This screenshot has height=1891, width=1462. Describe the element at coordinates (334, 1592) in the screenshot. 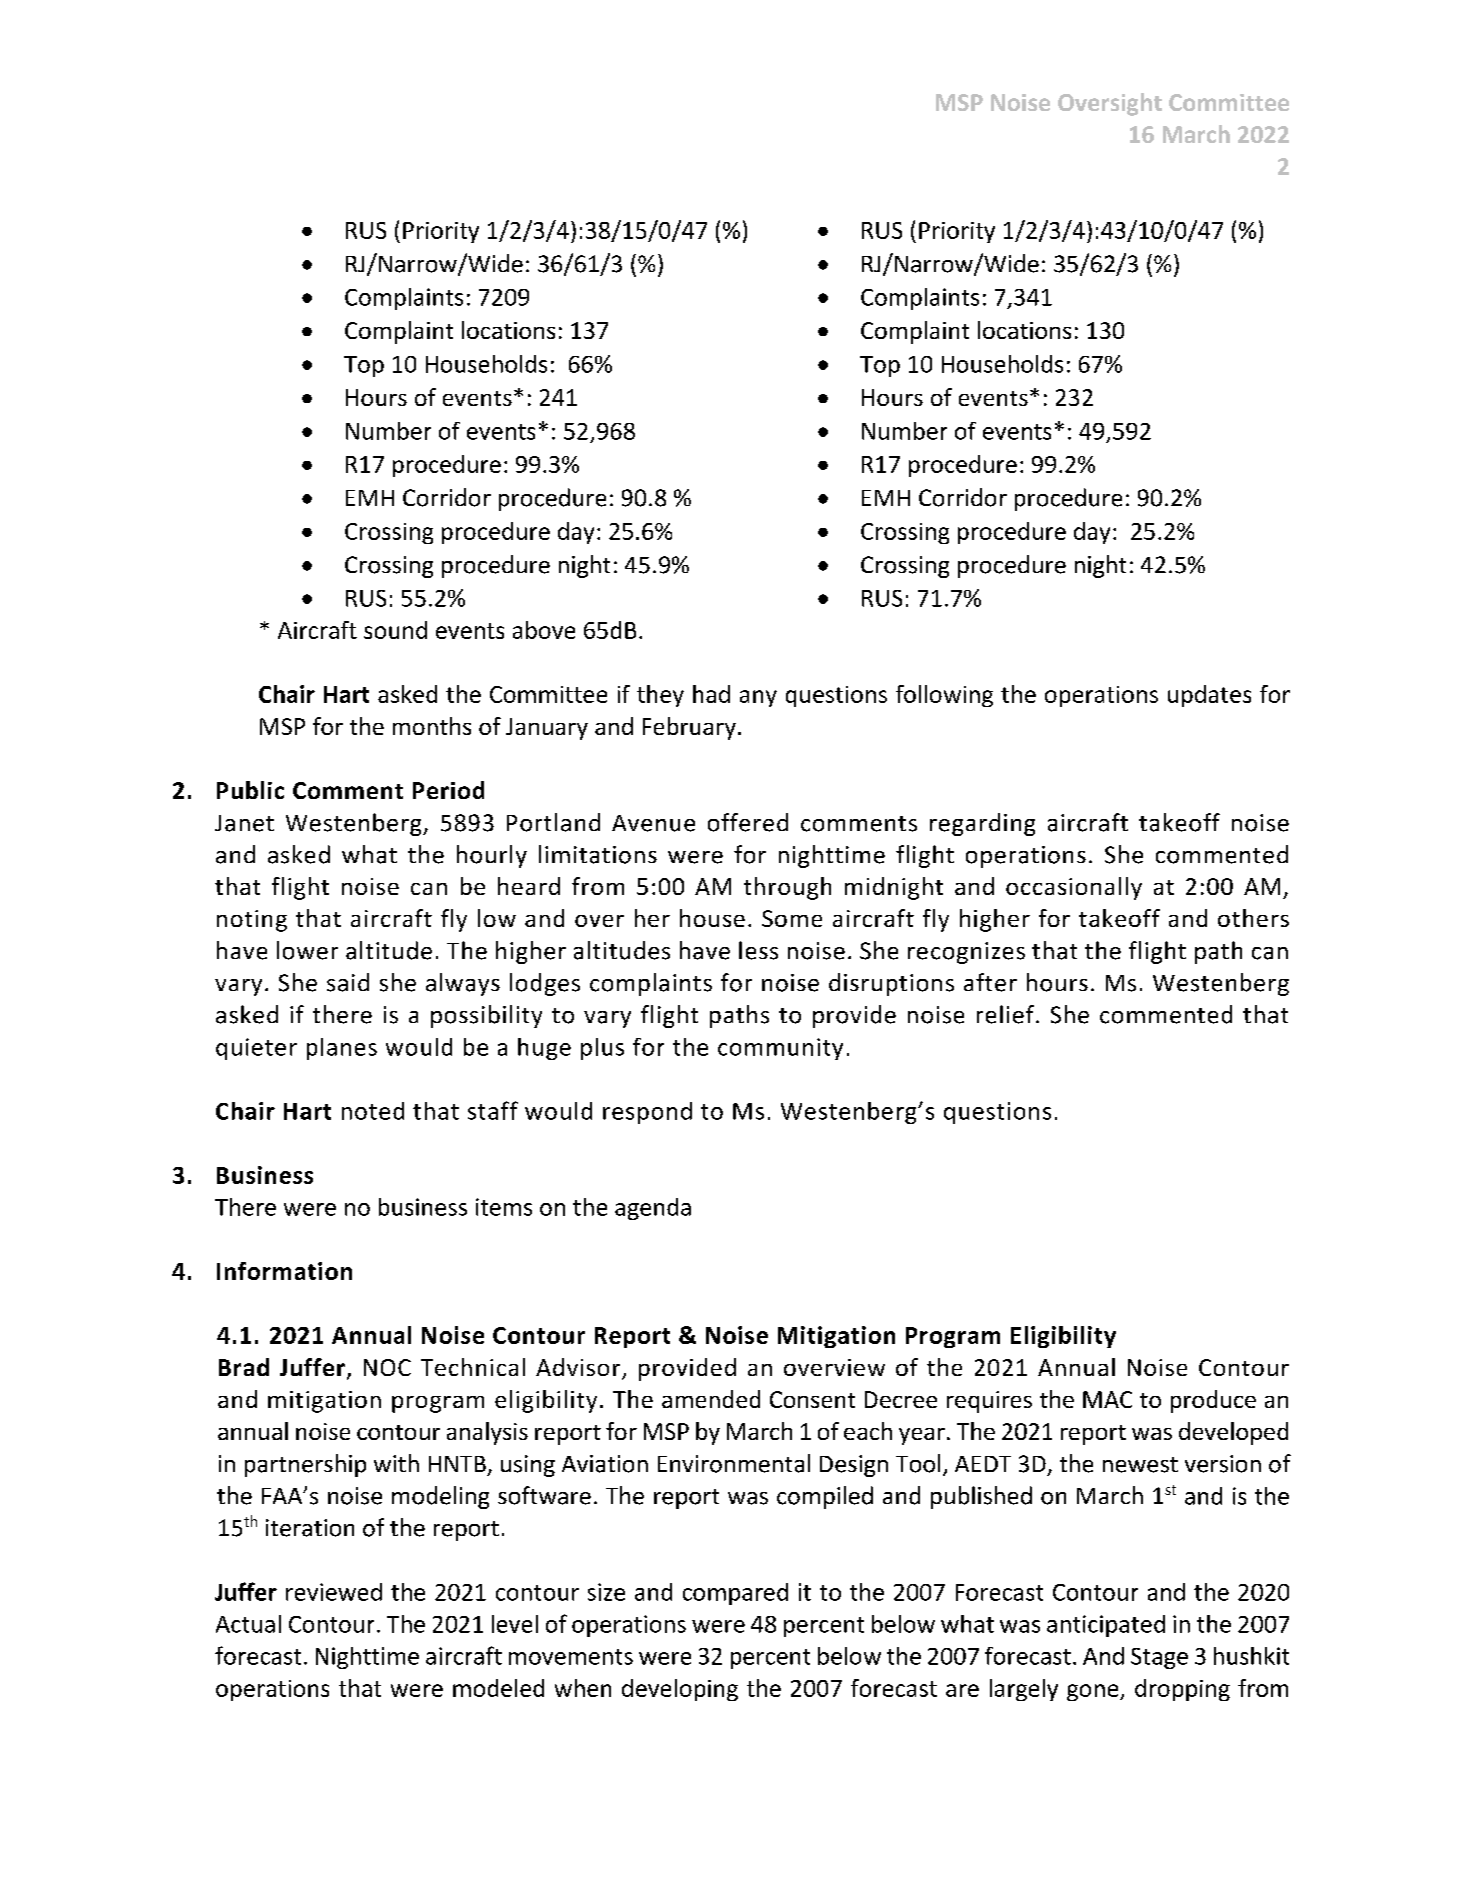

I see `reviewed` at that location.
